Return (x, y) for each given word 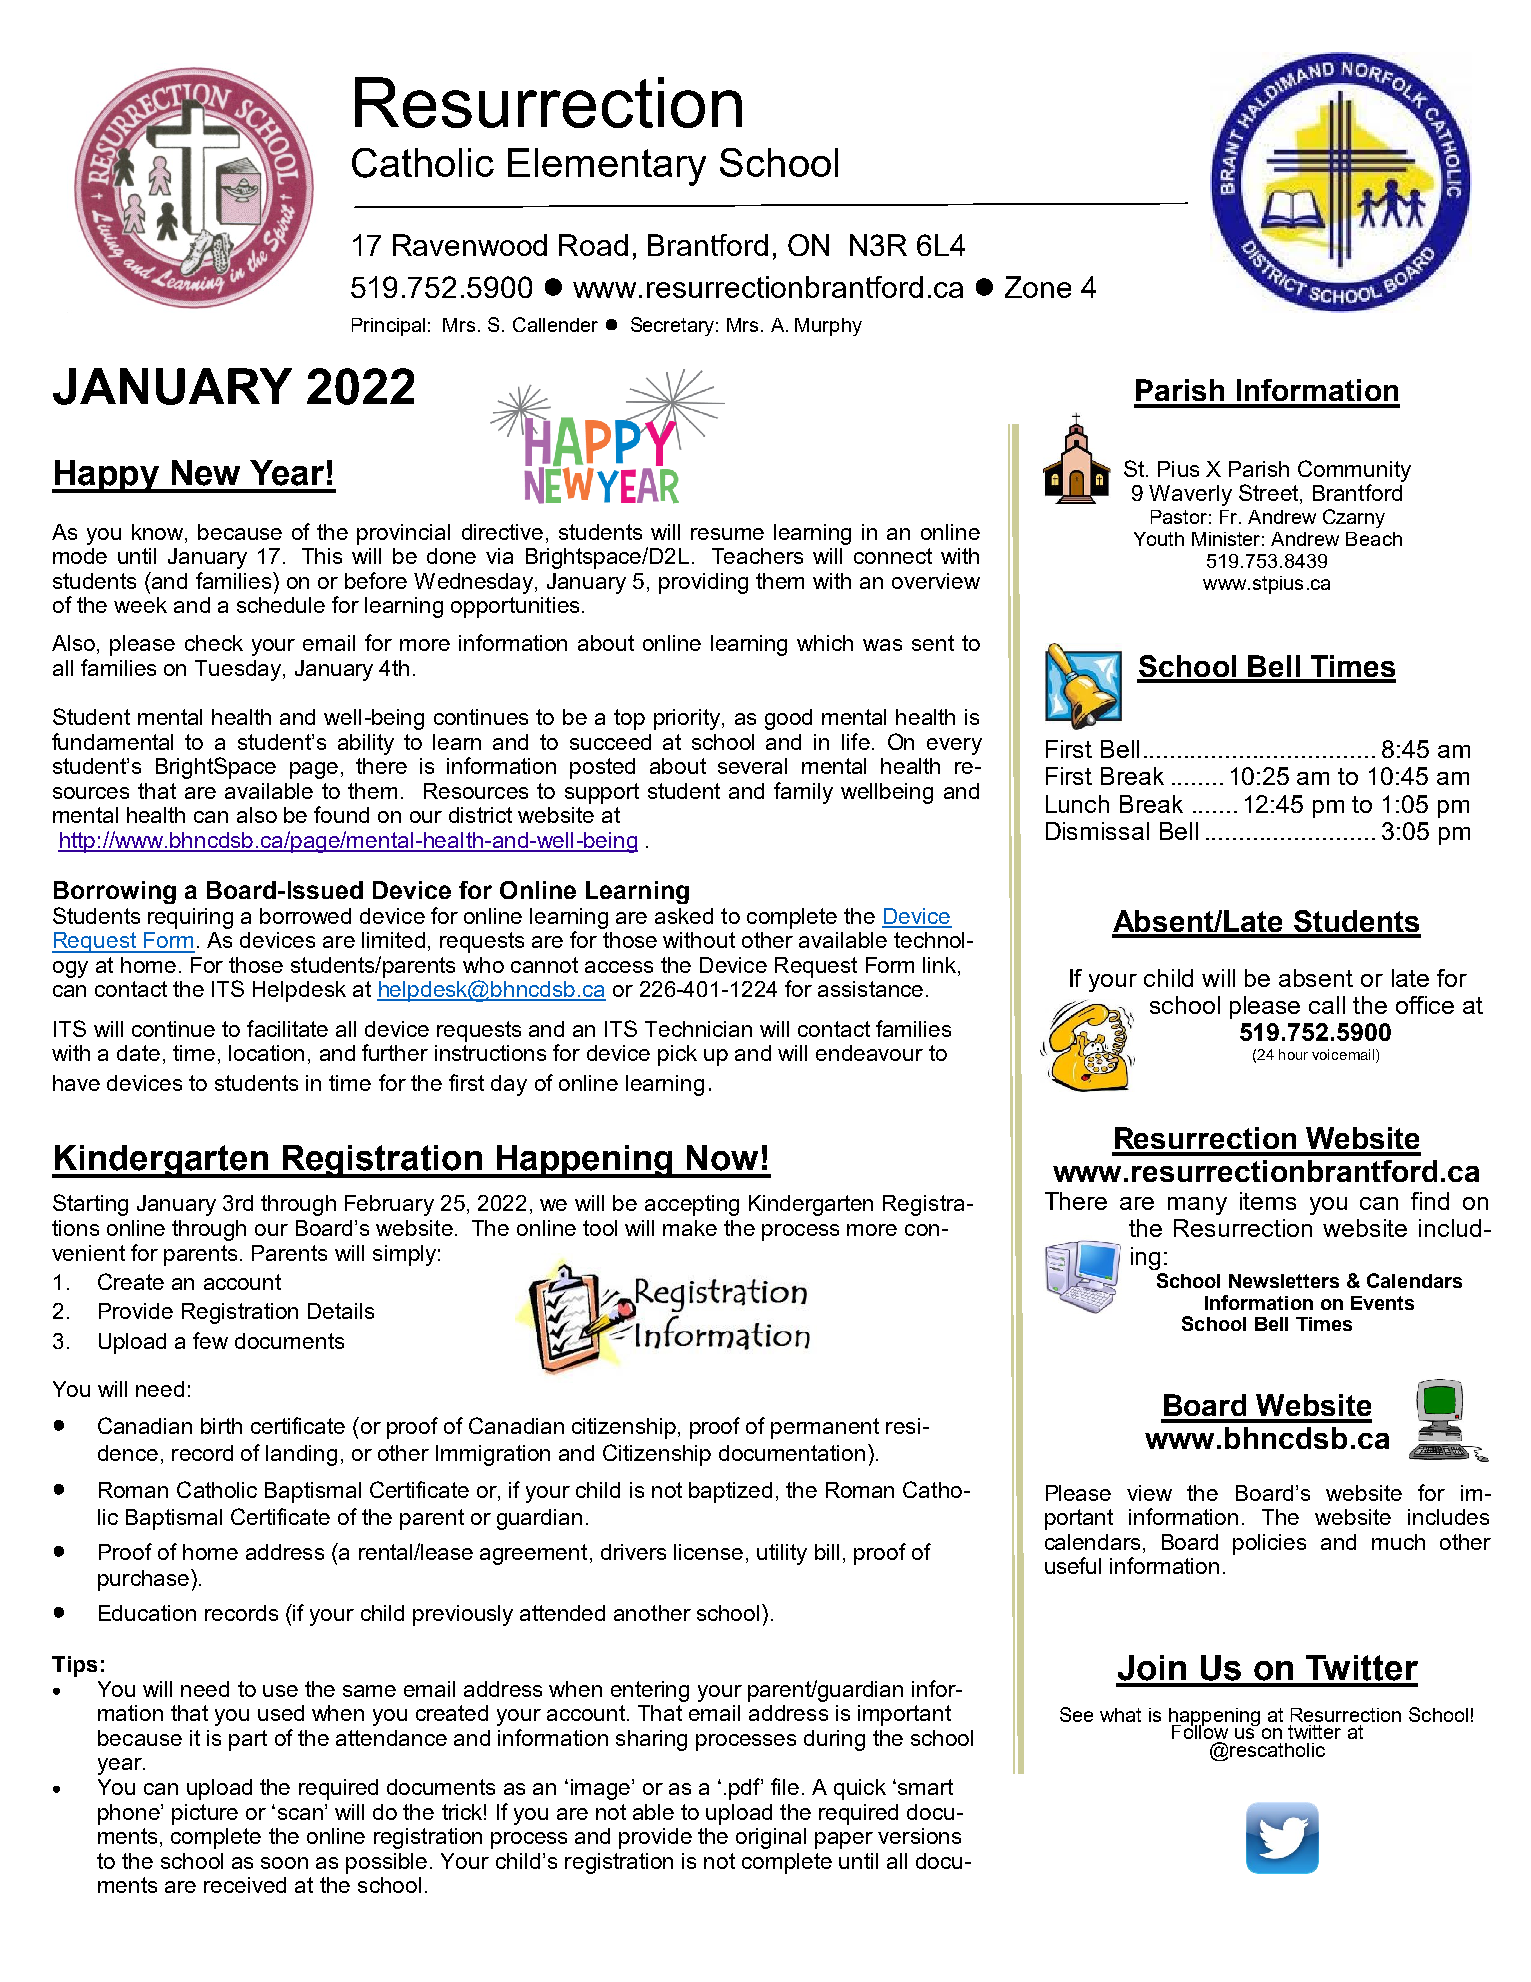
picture (205, 1814)
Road (593, 245)
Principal (388, 327)
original (771, 1838)
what (1120, 1715)
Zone (1038, 287)
